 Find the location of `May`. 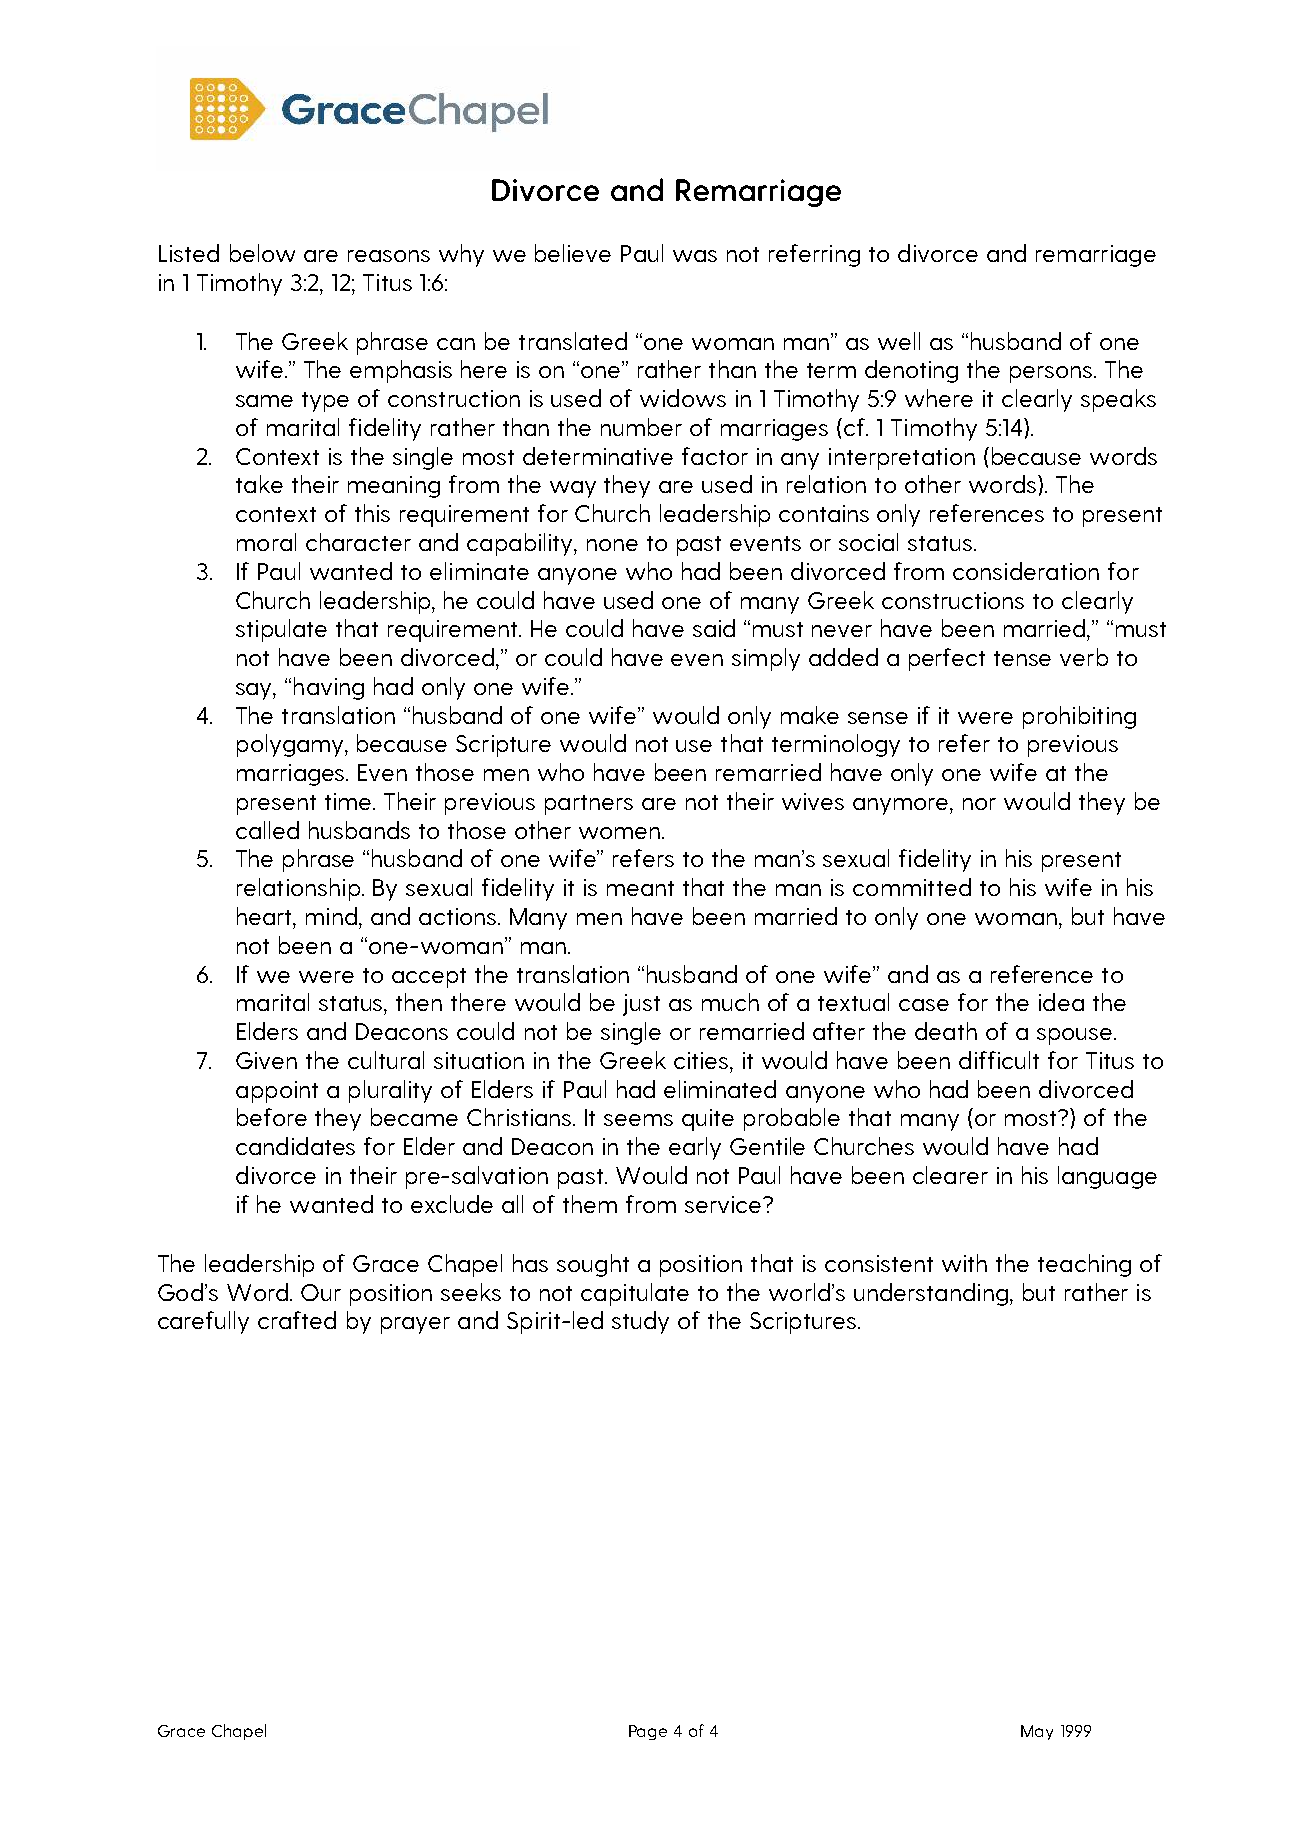

May is located at coordinates (1037, 1732).
